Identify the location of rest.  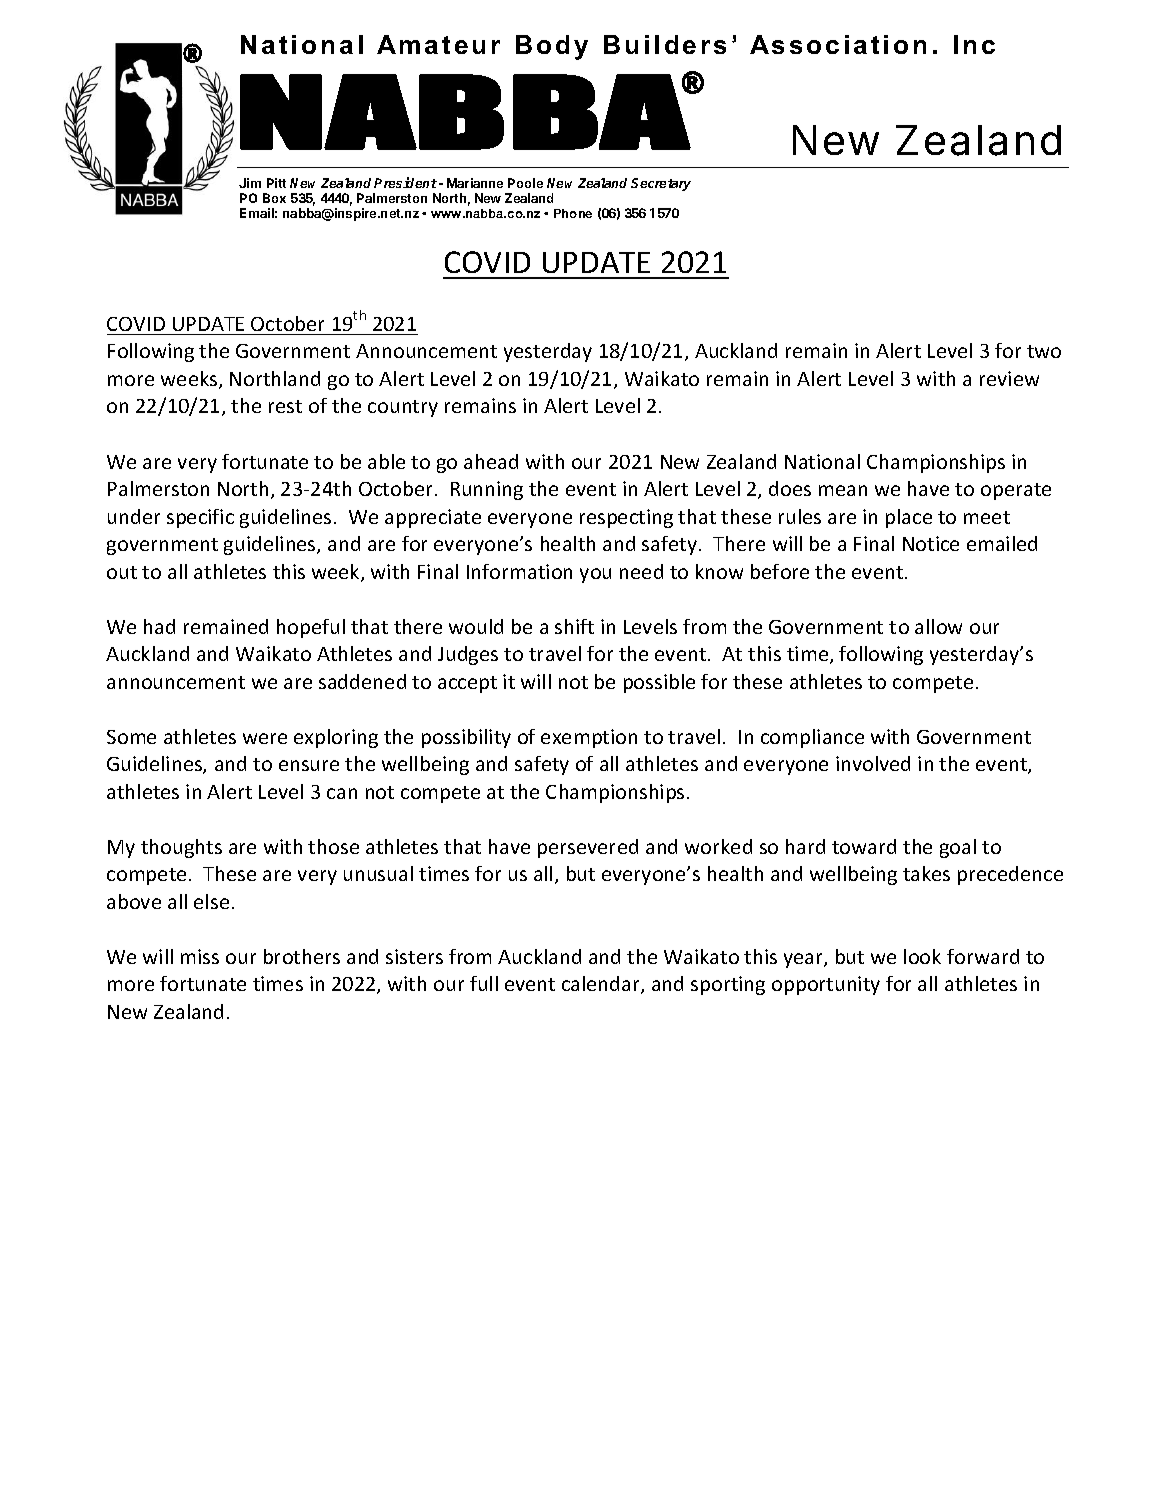
(285, 406).
